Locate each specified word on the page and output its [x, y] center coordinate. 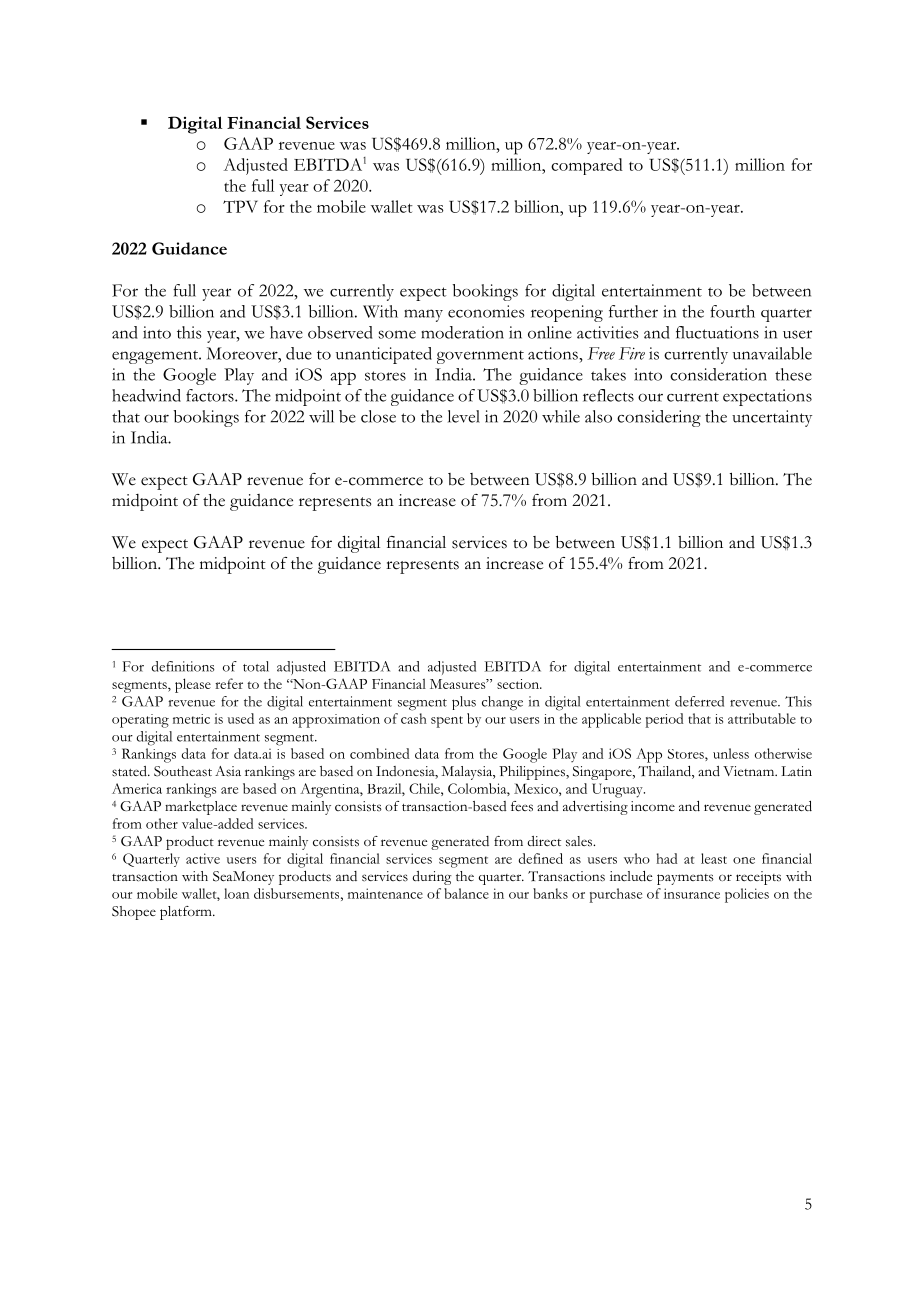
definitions [182, 666]
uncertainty [772, 418]
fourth [732, 311]
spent [447, 722]
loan [236, 893]
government [480, 357]
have [286, 332]
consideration [718, 374]
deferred [699, 701]
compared [587, 166]
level [464, 416]
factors [211, 395]
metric [191, 719]
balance [466, 893]
